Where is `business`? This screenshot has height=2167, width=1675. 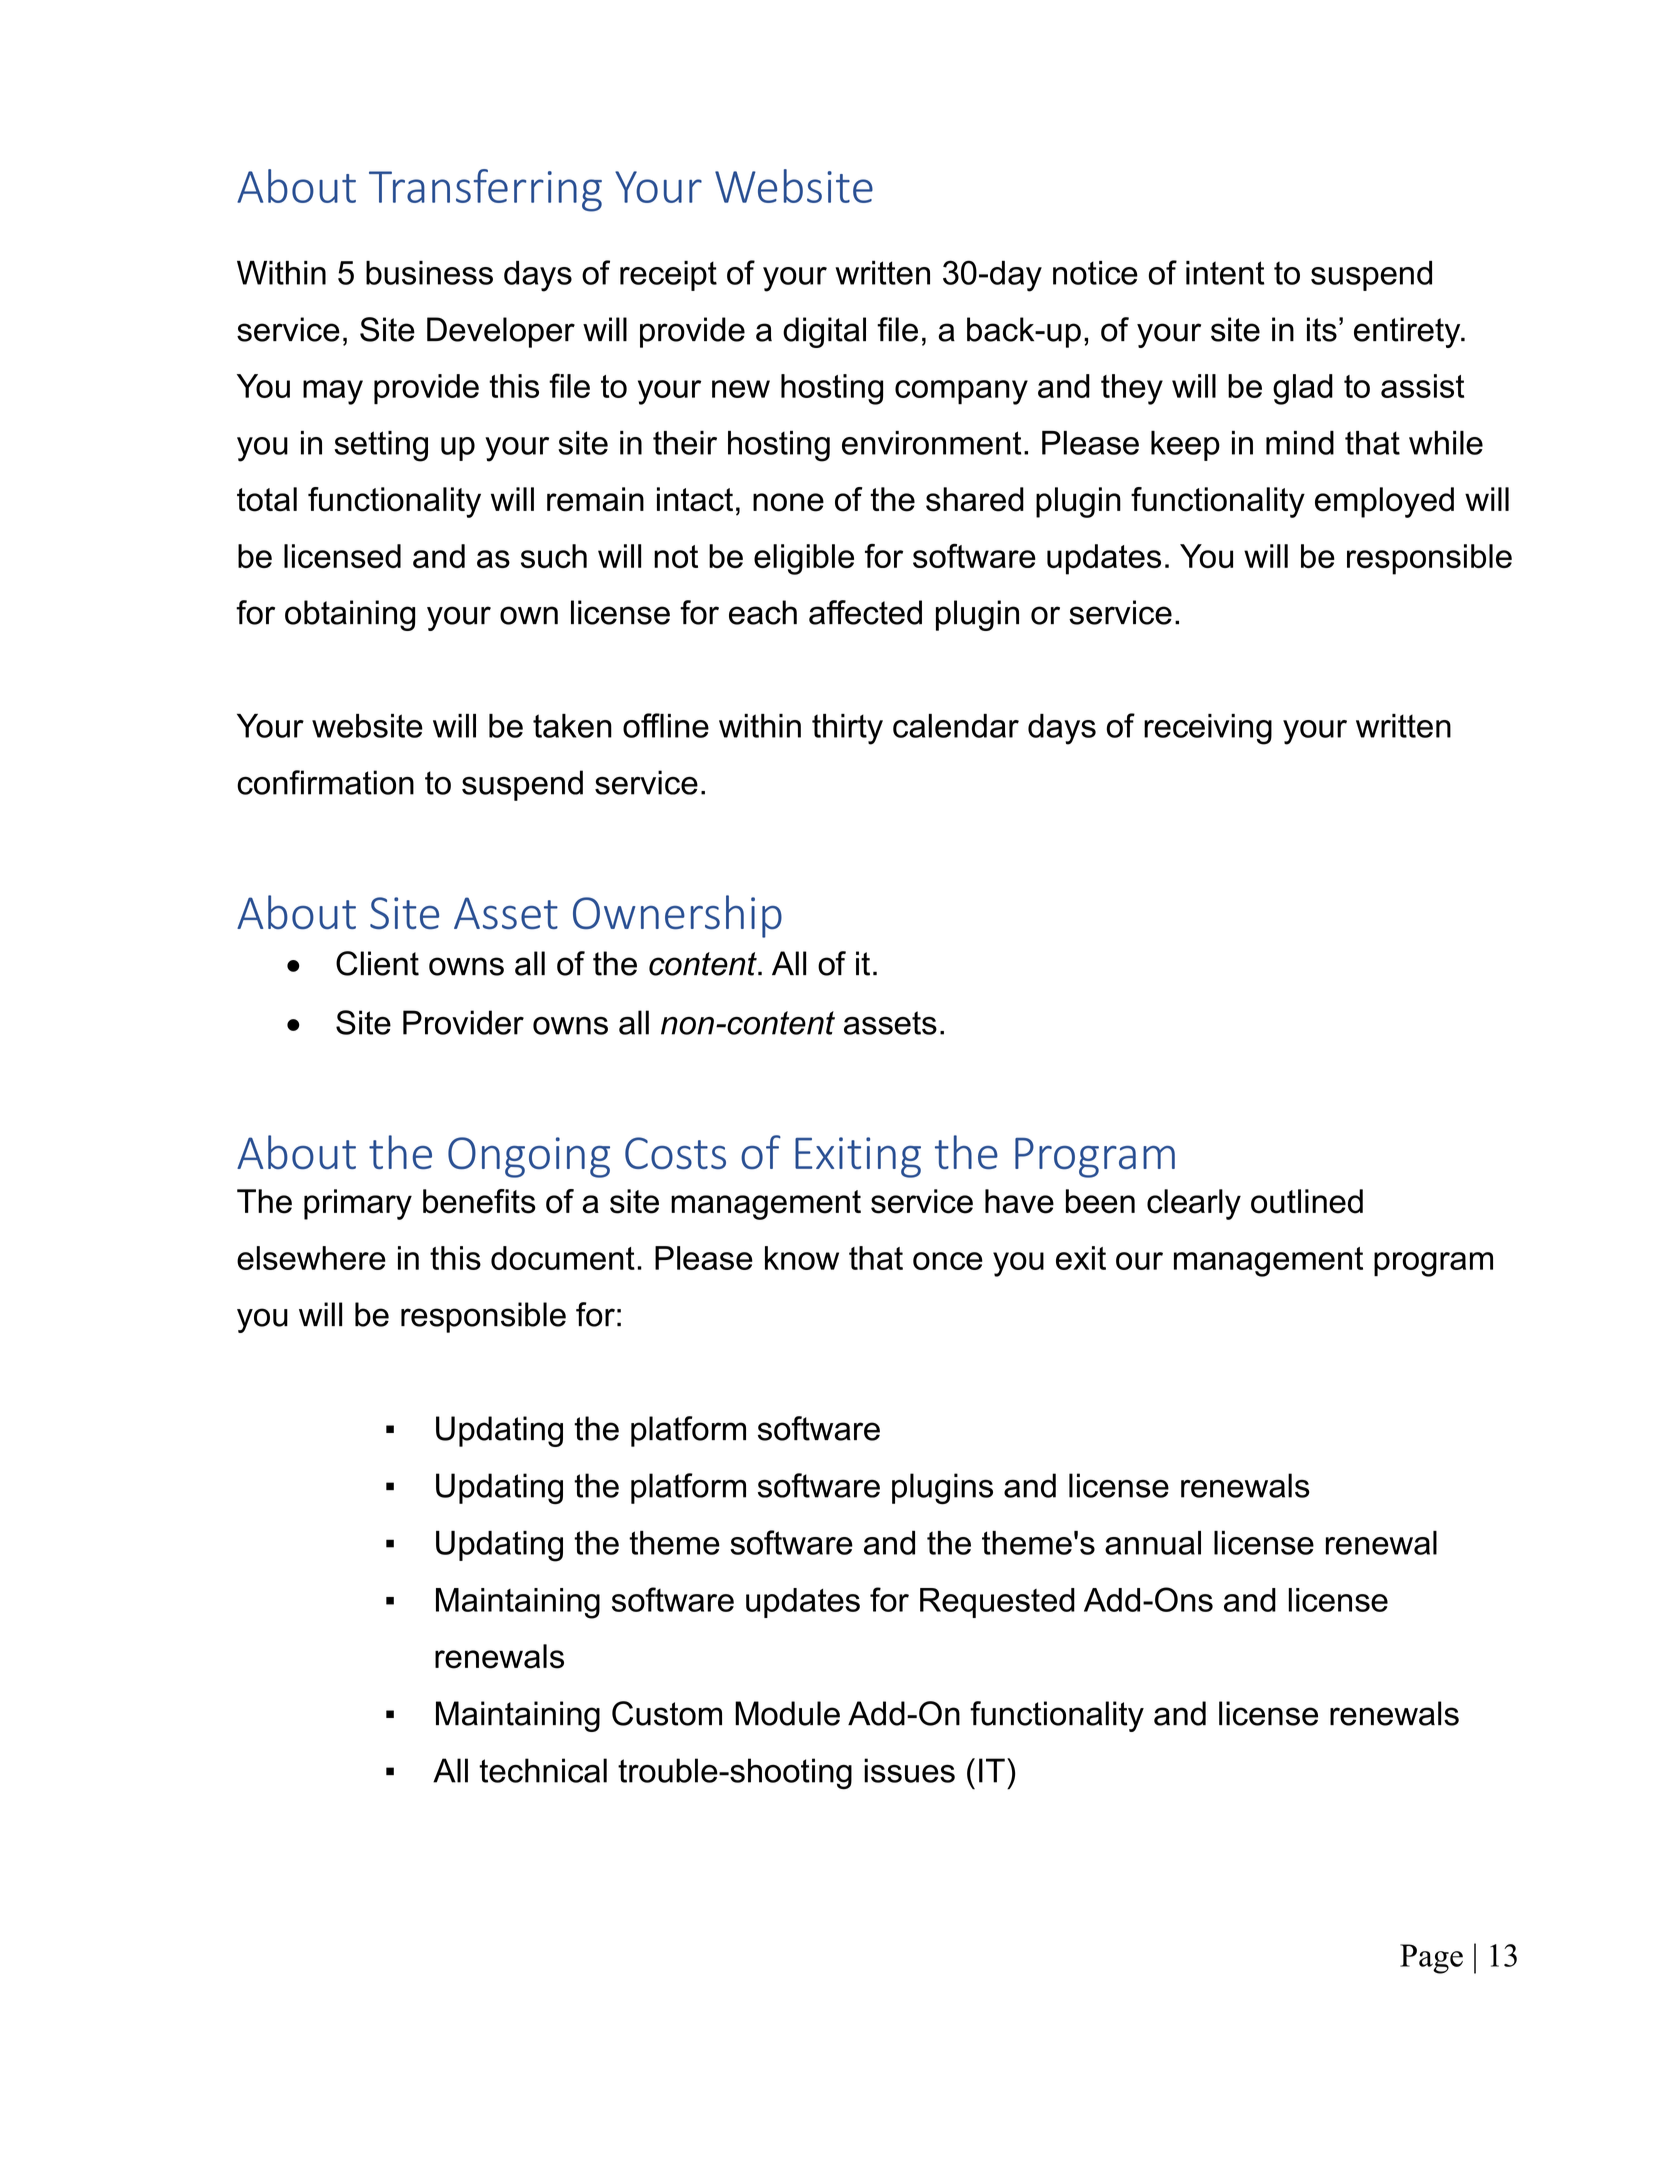
business is located at coordinates (429, 273).
